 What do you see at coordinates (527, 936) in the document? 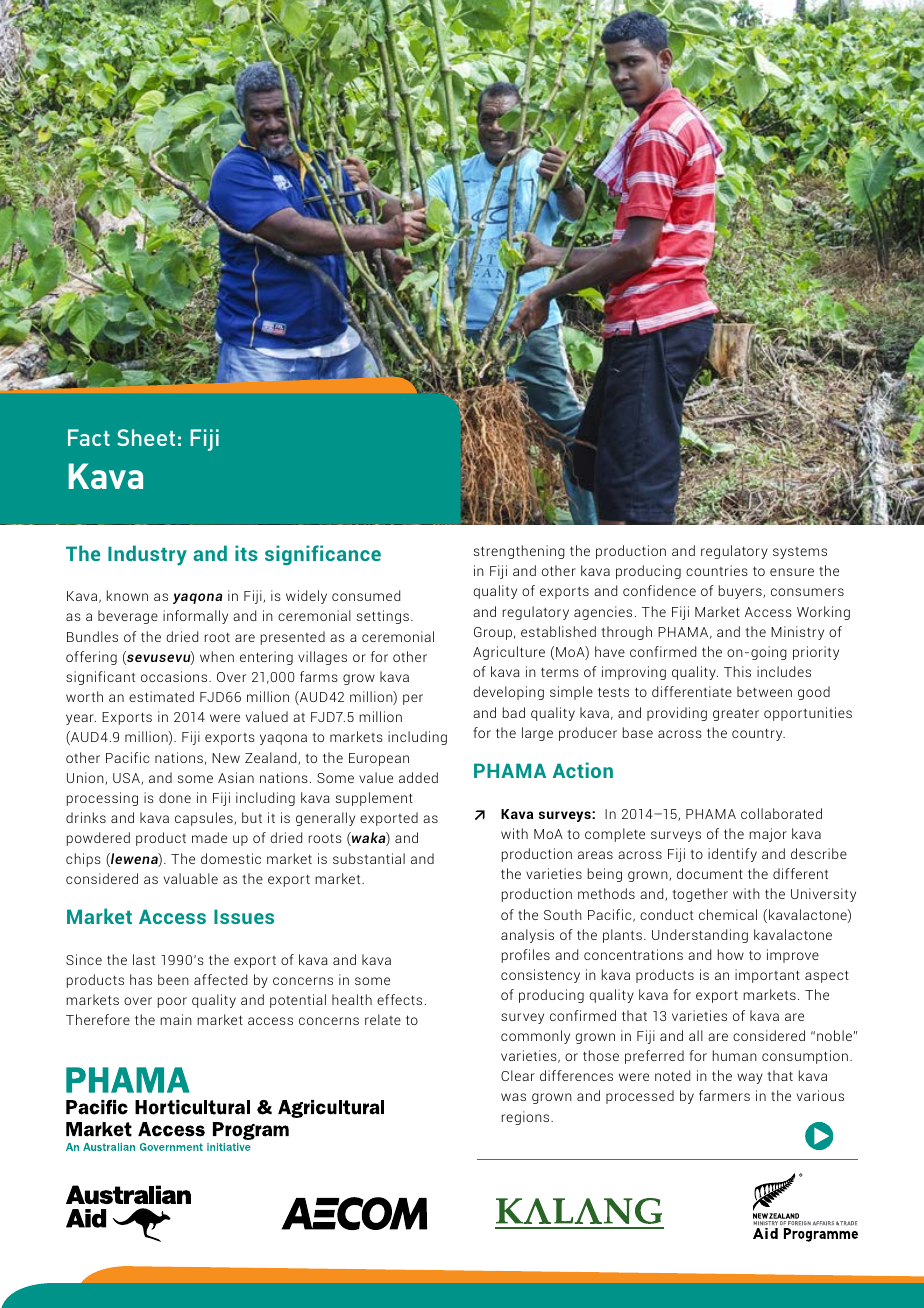
I see `analysis` at bounding box center [527, 936].
